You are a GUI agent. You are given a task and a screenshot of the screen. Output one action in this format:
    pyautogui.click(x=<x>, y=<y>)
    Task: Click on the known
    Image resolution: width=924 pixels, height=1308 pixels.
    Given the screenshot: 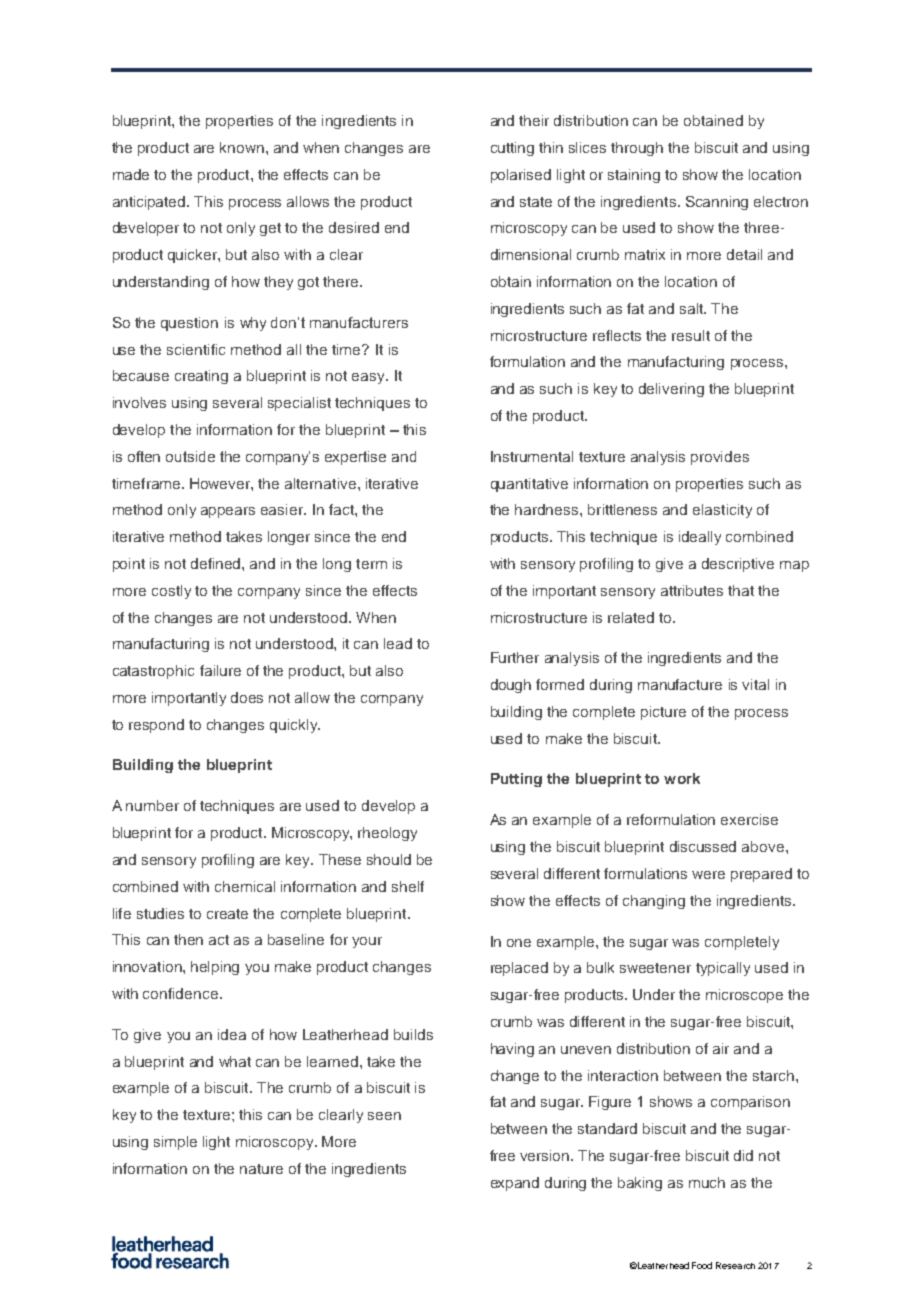 What is the action you would take?
    pyautogui.click(x=243, y=147)
